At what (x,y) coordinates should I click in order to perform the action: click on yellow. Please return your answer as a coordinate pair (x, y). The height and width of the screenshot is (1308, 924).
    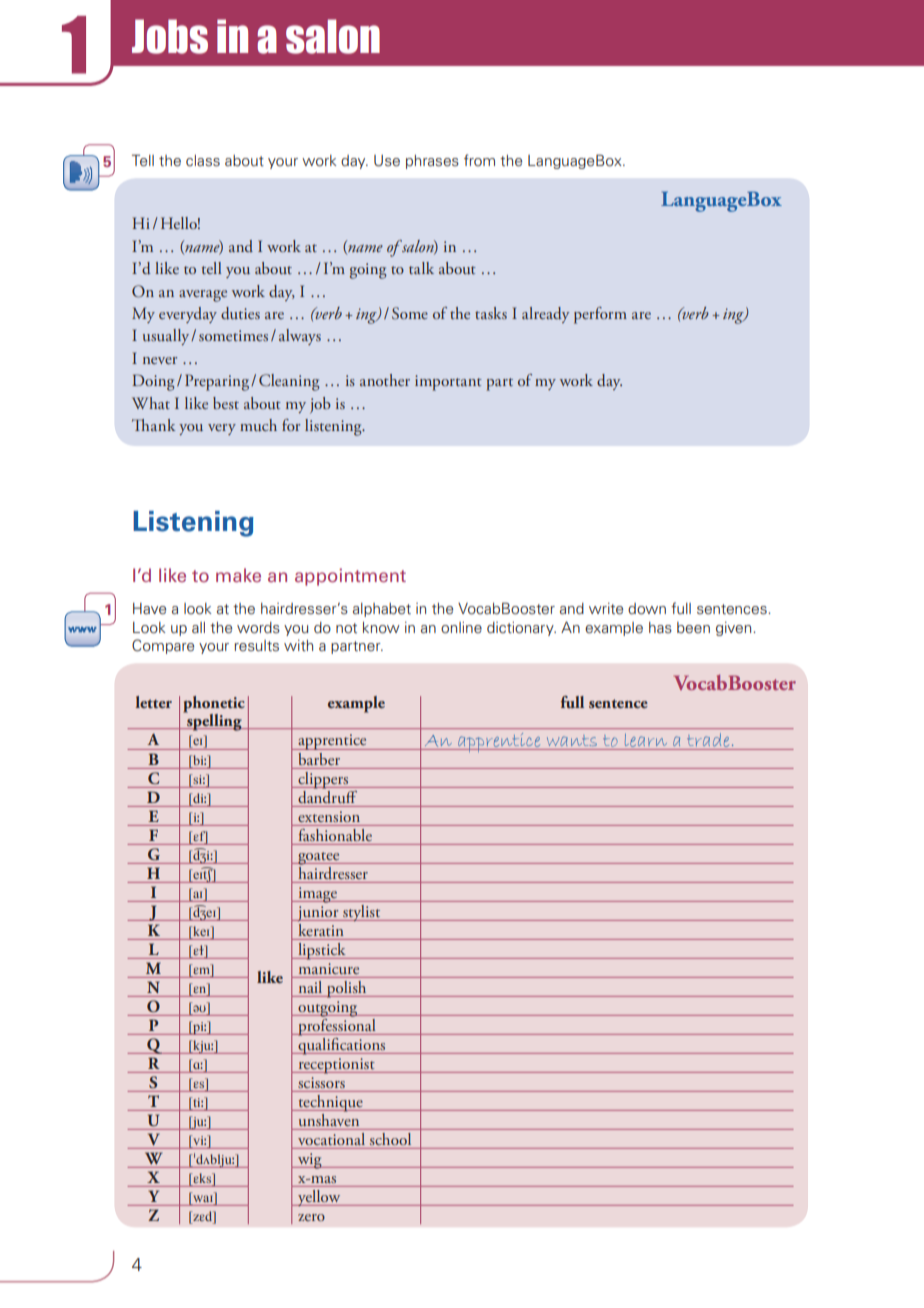
    Looking at the image, I should click on (319, 1198).
